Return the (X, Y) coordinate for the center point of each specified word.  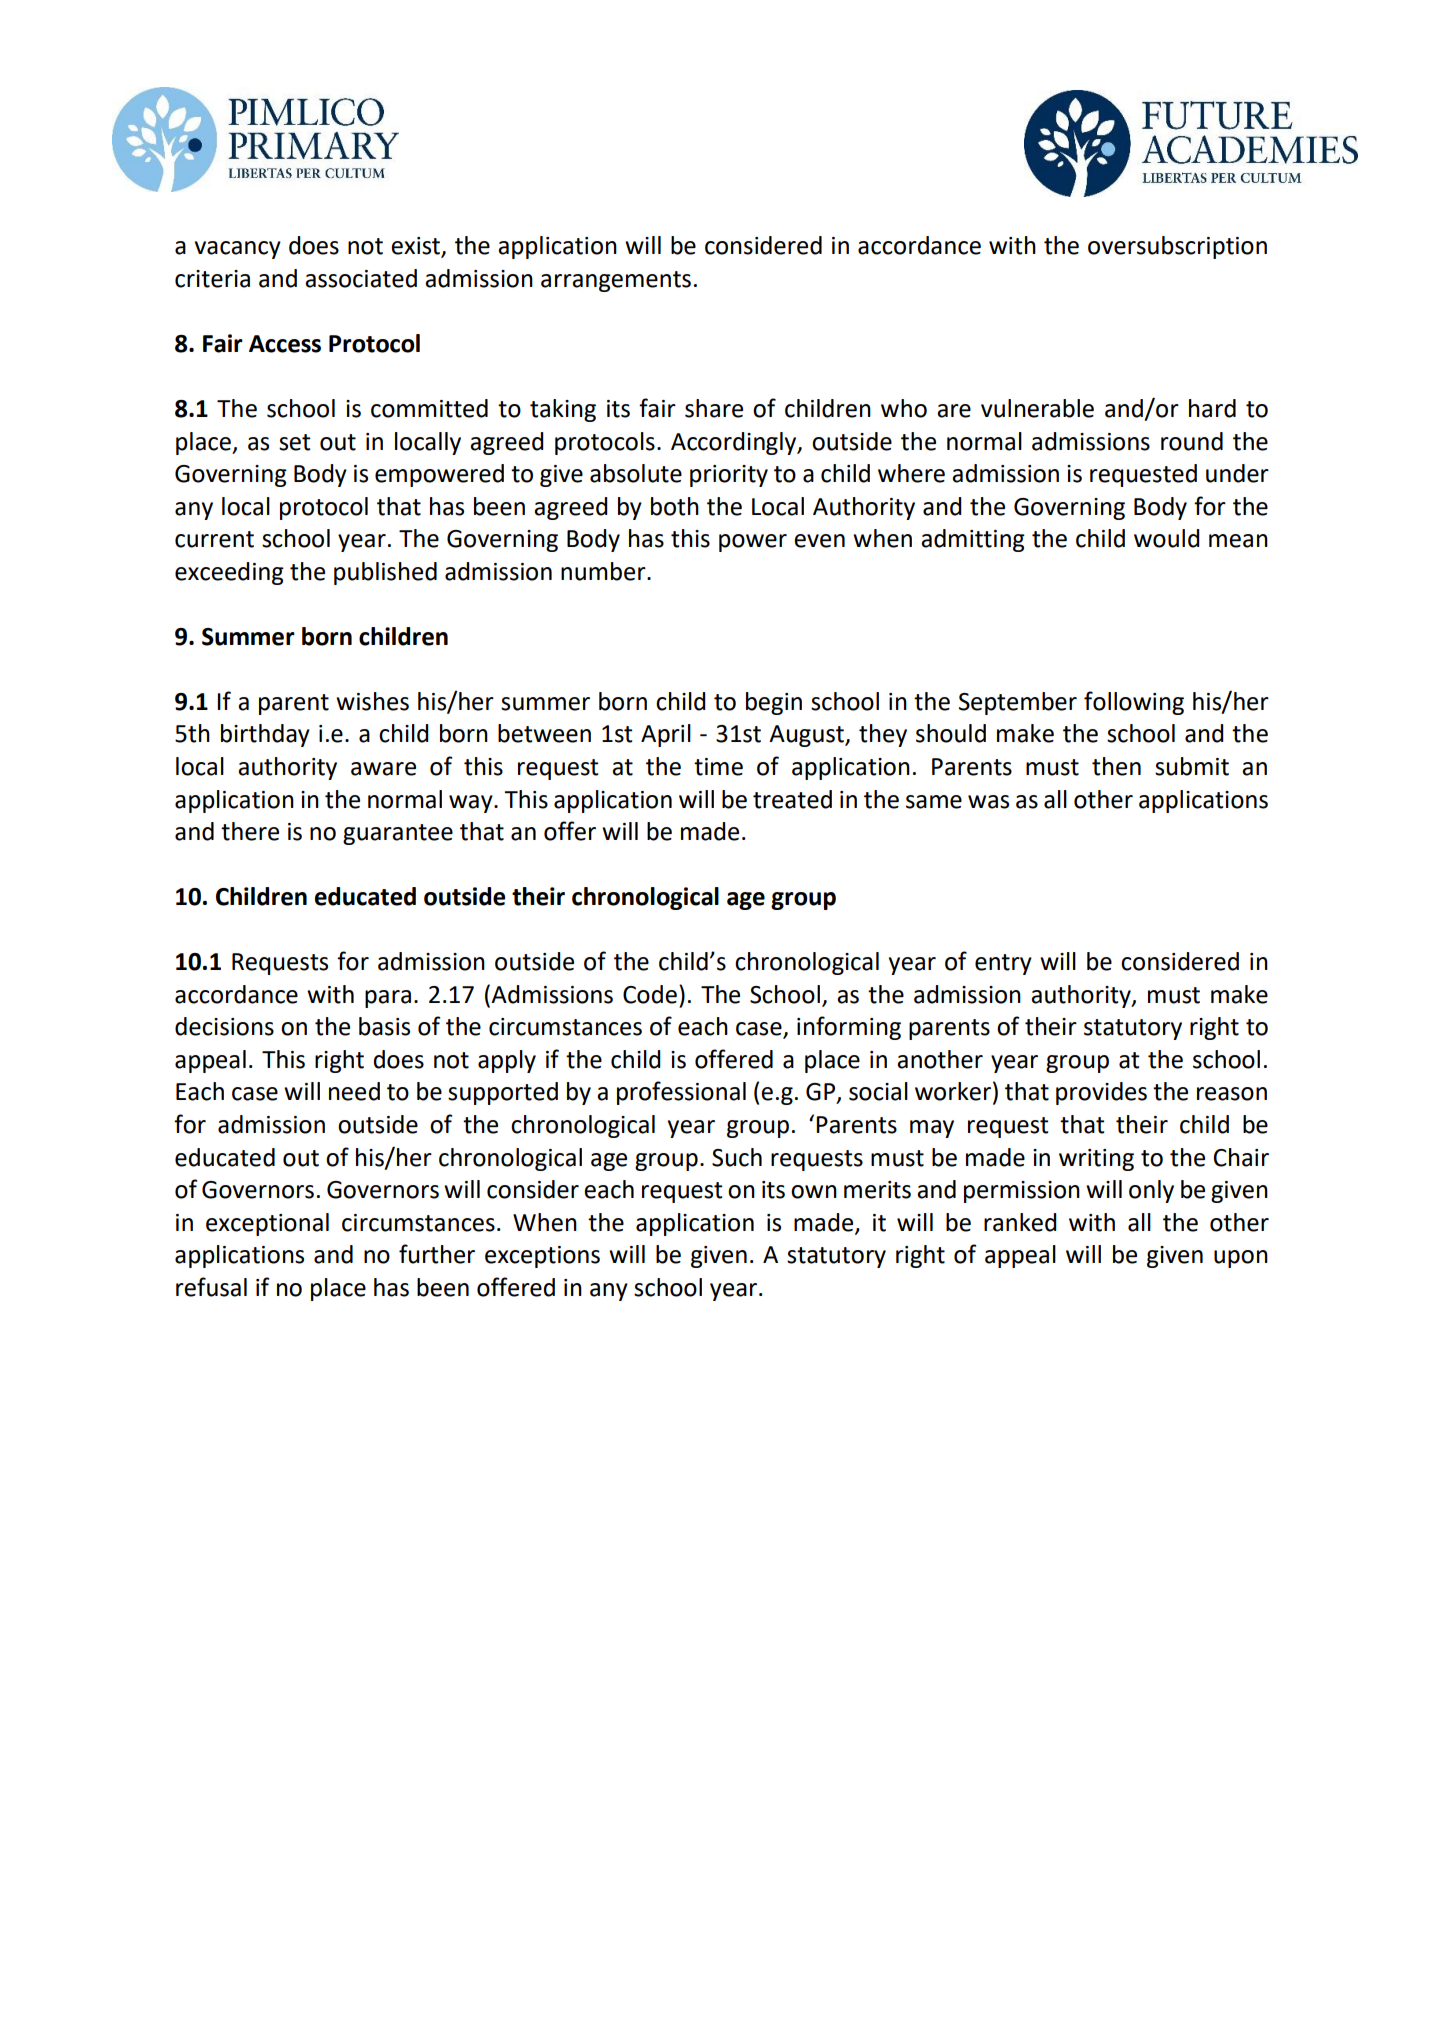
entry (1003, 964)
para (388, 999)
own (814, 1192)
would (1167, 538)
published (385, 573)
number (604, 571)
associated (361, 278)
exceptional (267, 1224)
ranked (1020, 1222)
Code (650, 994)
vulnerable (1037, 408)
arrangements (616, 281)
